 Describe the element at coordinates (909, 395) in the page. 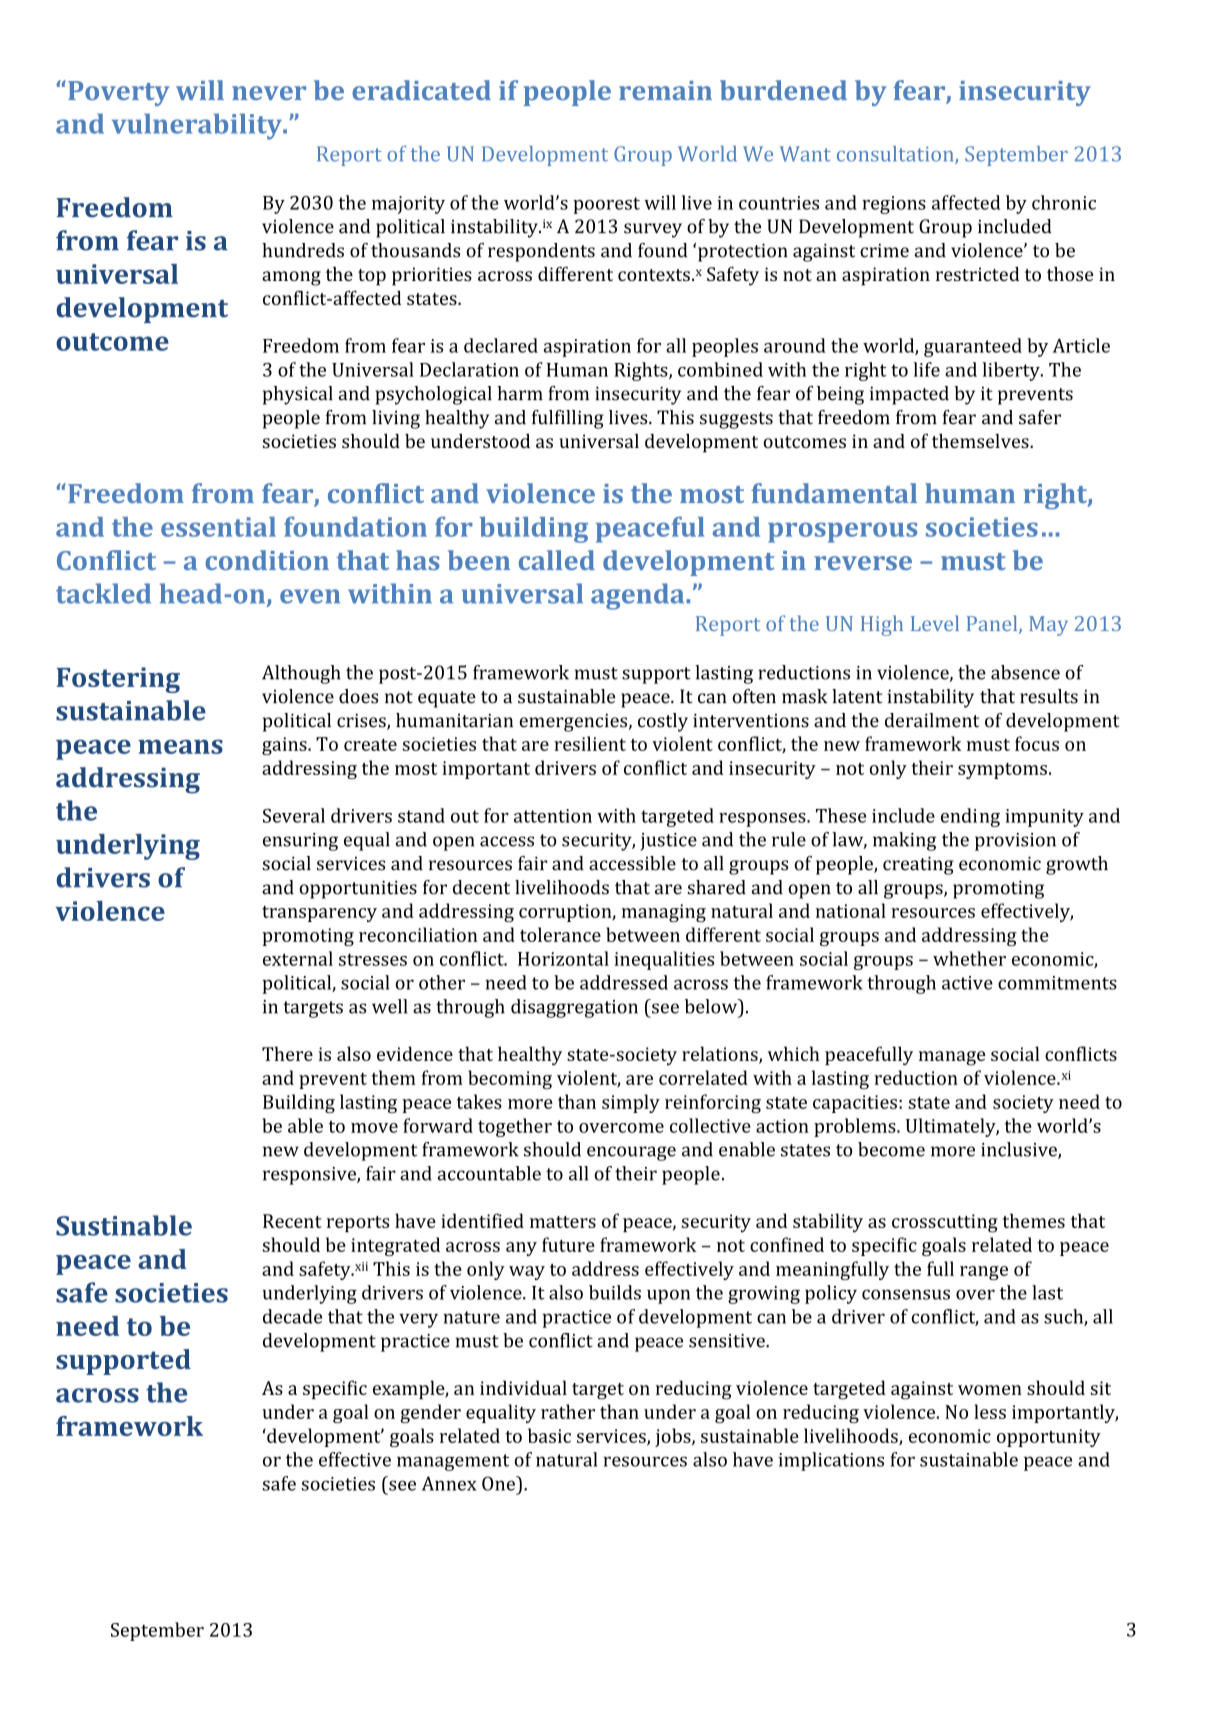

I see `impacted` at that location.
